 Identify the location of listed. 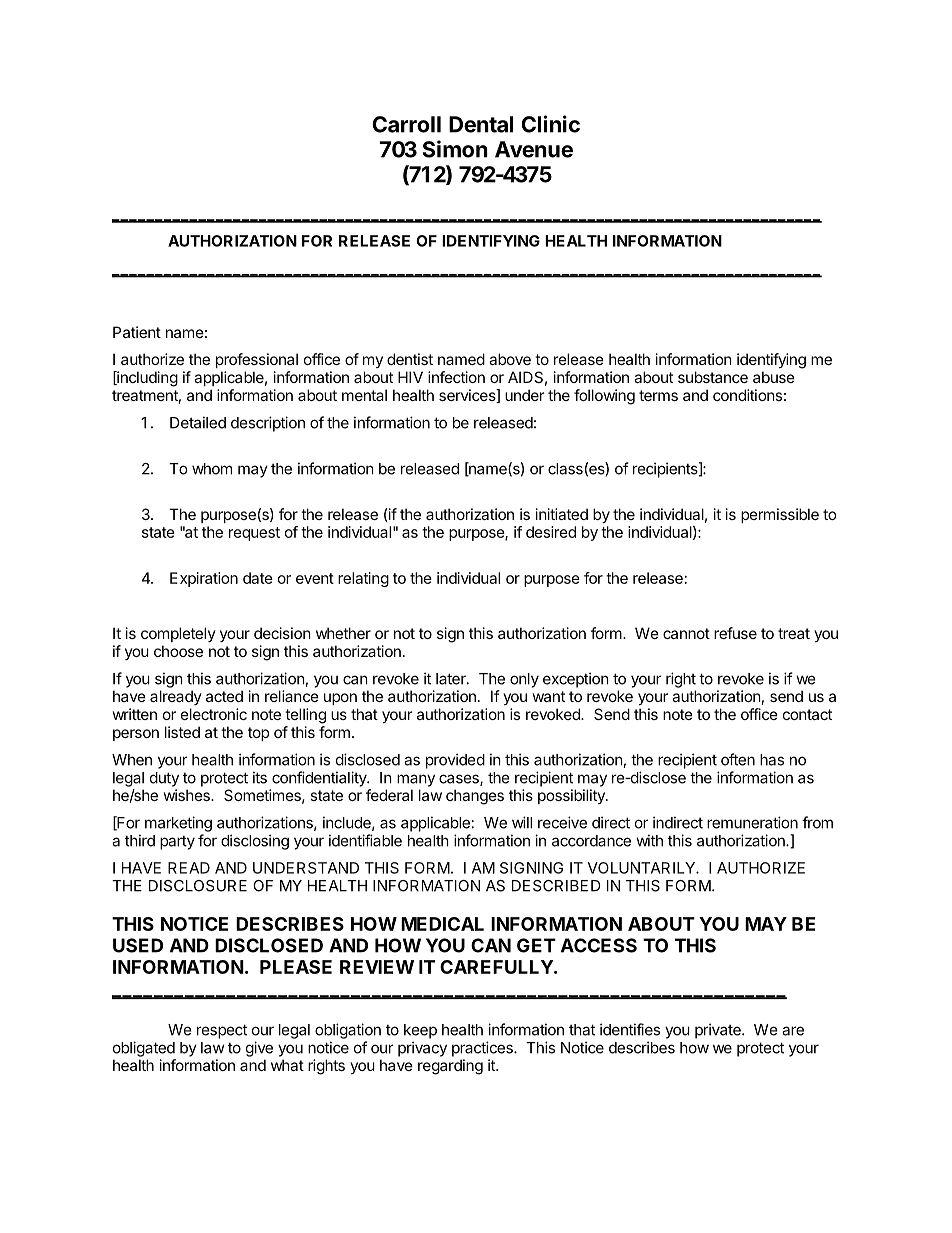
(182, 732).
